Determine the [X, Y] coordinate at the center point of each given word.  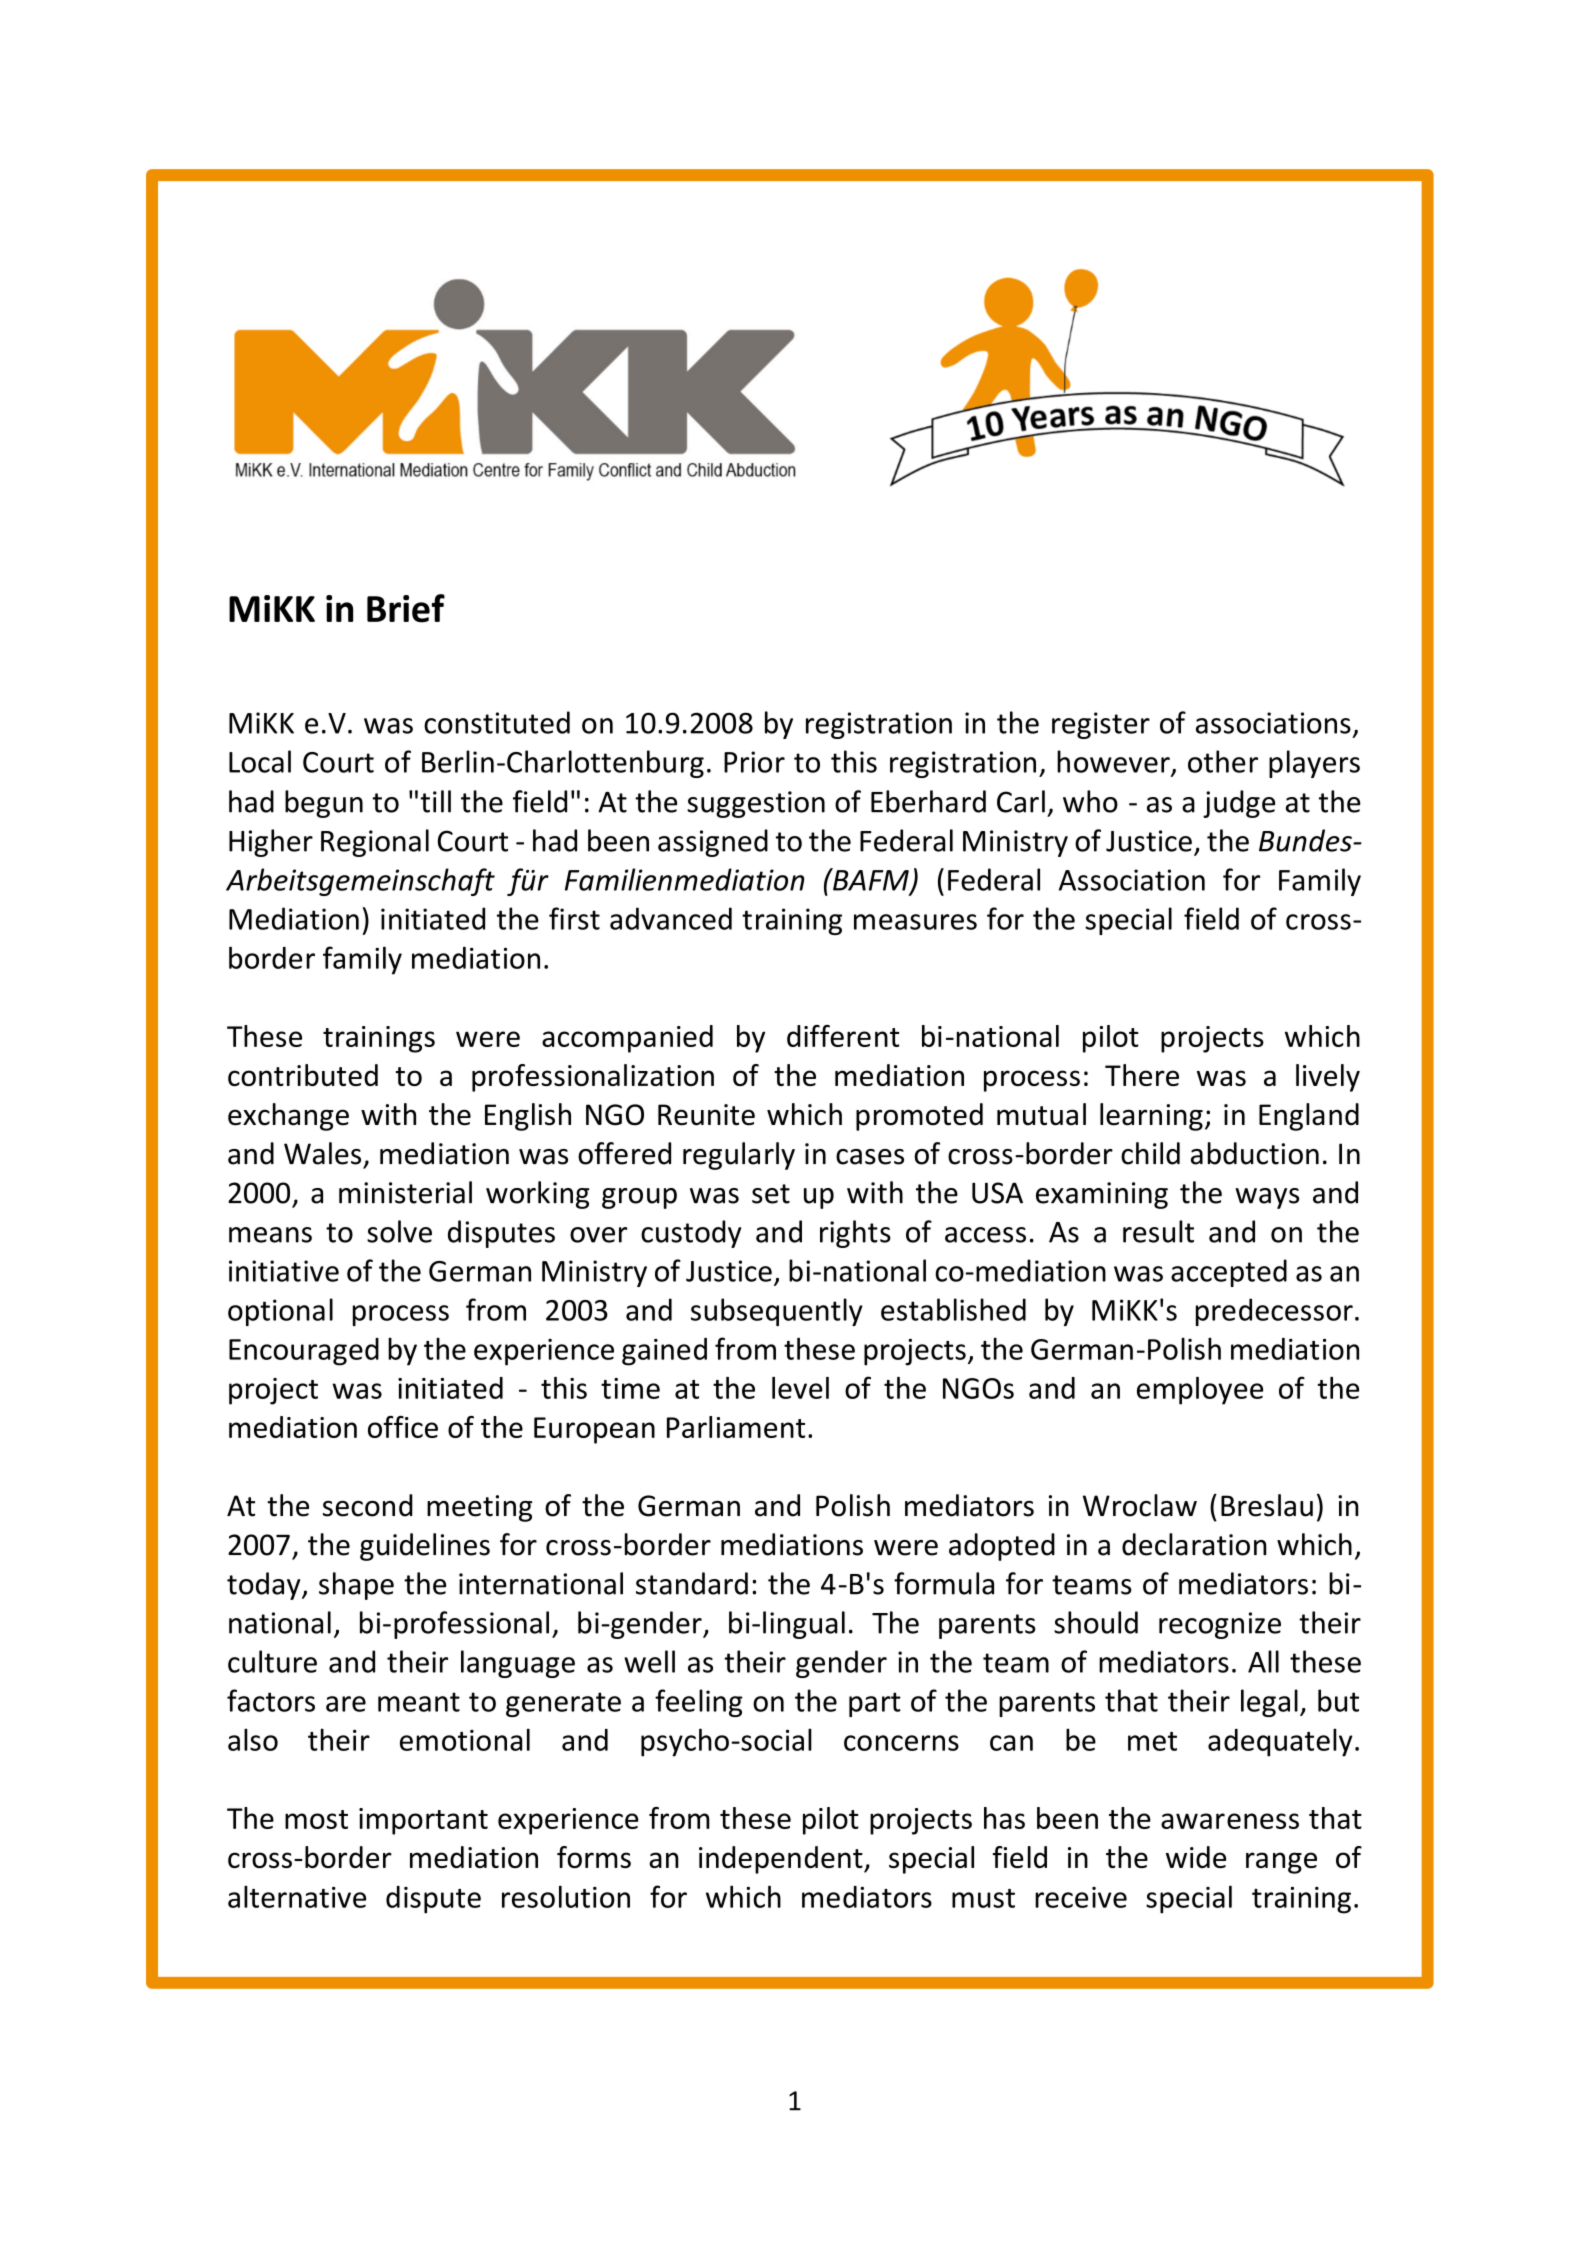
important [423, 1821]
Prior [754, 762]
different [843, 1036]
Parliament [736, 1427]
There [1142, 1075]
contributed [303, 1075]
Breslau [1267, 1505]
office [403, 1427]
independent [782, 1860]
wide [1196, 1857]
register [1101, 725]
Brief [406, 608]
